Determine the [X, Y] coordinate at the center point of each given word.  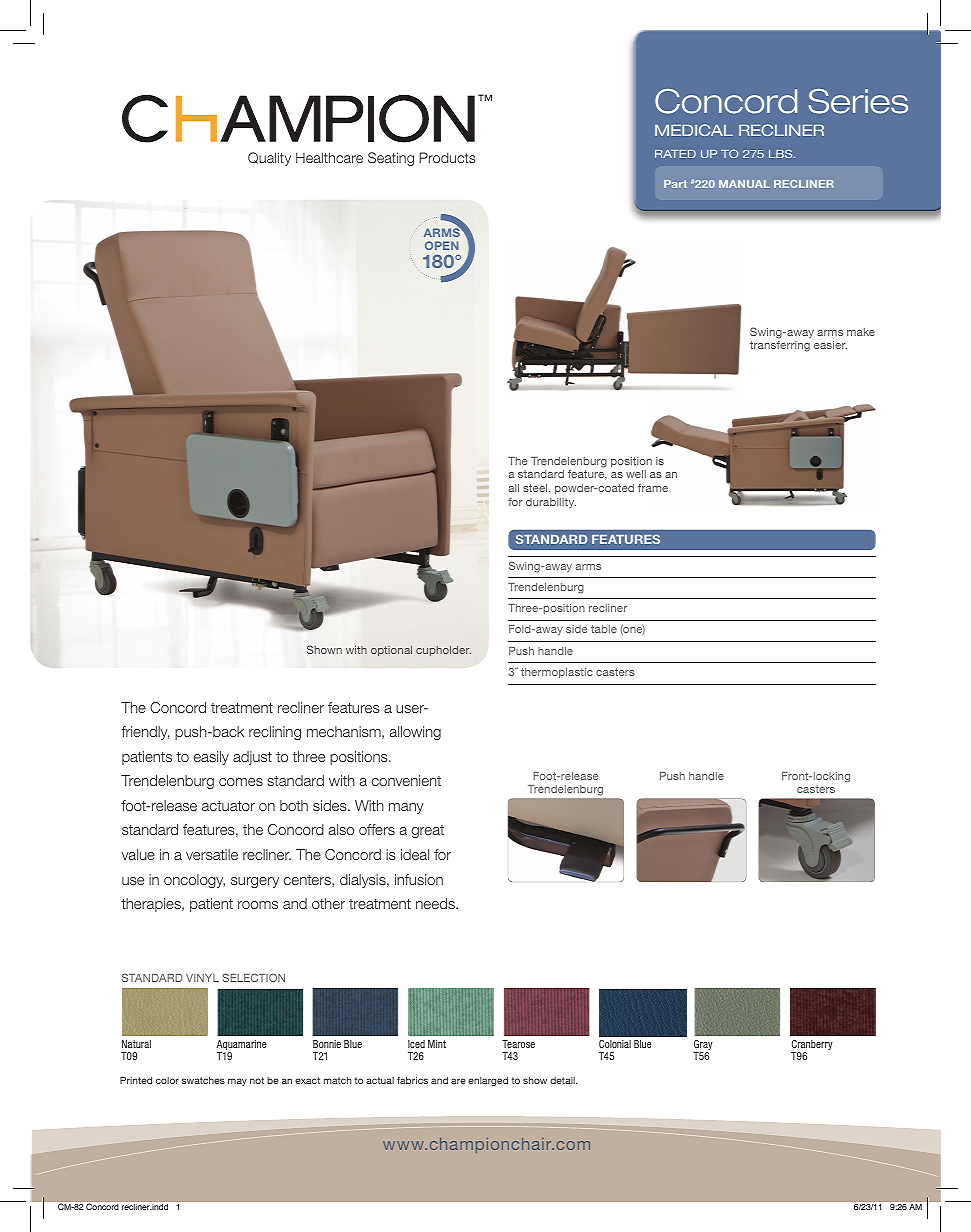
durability [551, 503]
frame [653, 487]
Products [447, 157]
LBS [782, 153]
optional [391, 651]
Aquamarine [242, 1046]
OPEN [442, 245]
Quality [269, 159]
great [428, 831]
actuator [228, 806]
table [604, 629]
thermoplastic [557, 673]
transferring [780, 346]
